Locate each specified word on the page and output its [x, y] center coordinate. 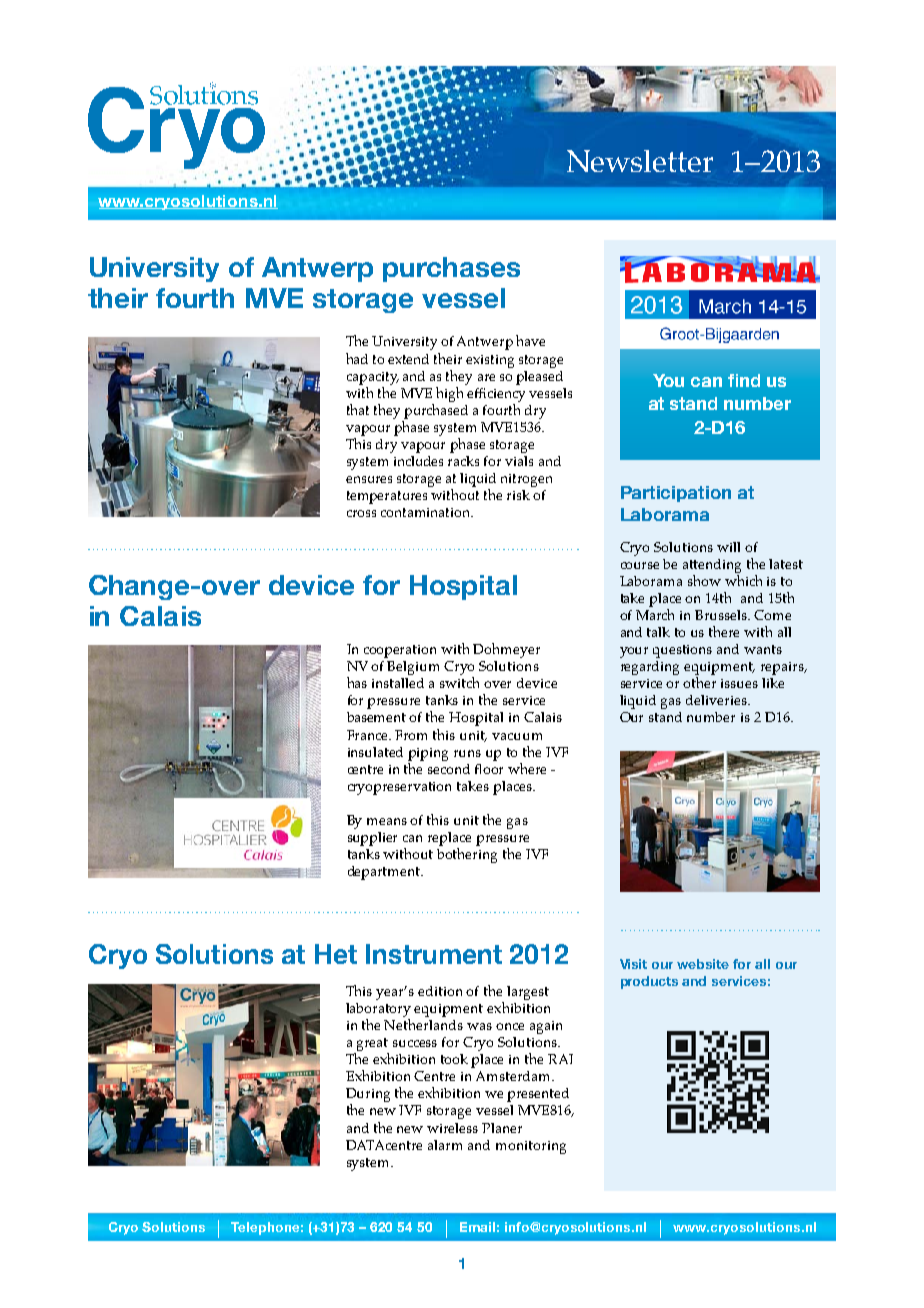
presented [538, 1095]
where [527, 768]
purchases [451, 269]
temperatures [387, 497]
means [387, 821]
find [744, 380]
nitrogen [526, 480]
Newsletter [640, 161]
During [368, 1096]
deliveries [717, 700]
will [728, 547]
